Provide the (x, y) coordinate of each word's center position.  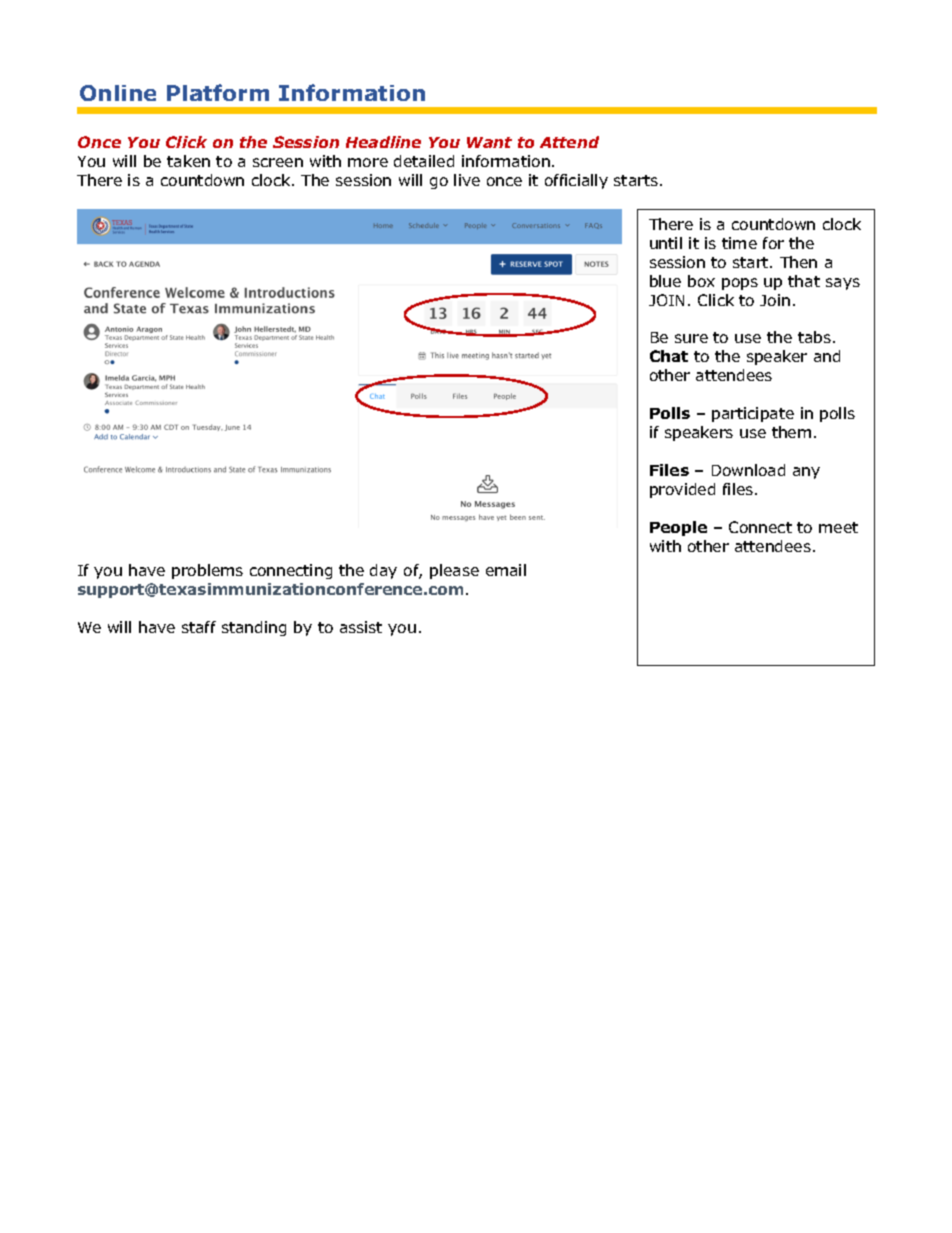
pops (740, 284)
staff (199, 627)
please (454, 571)
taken (188, 161)
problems (207, 571)
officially (576, 181)
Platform (218, 92)
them (791, 432)
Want (489, 142)
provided (682, 490)
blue (665, 281)
